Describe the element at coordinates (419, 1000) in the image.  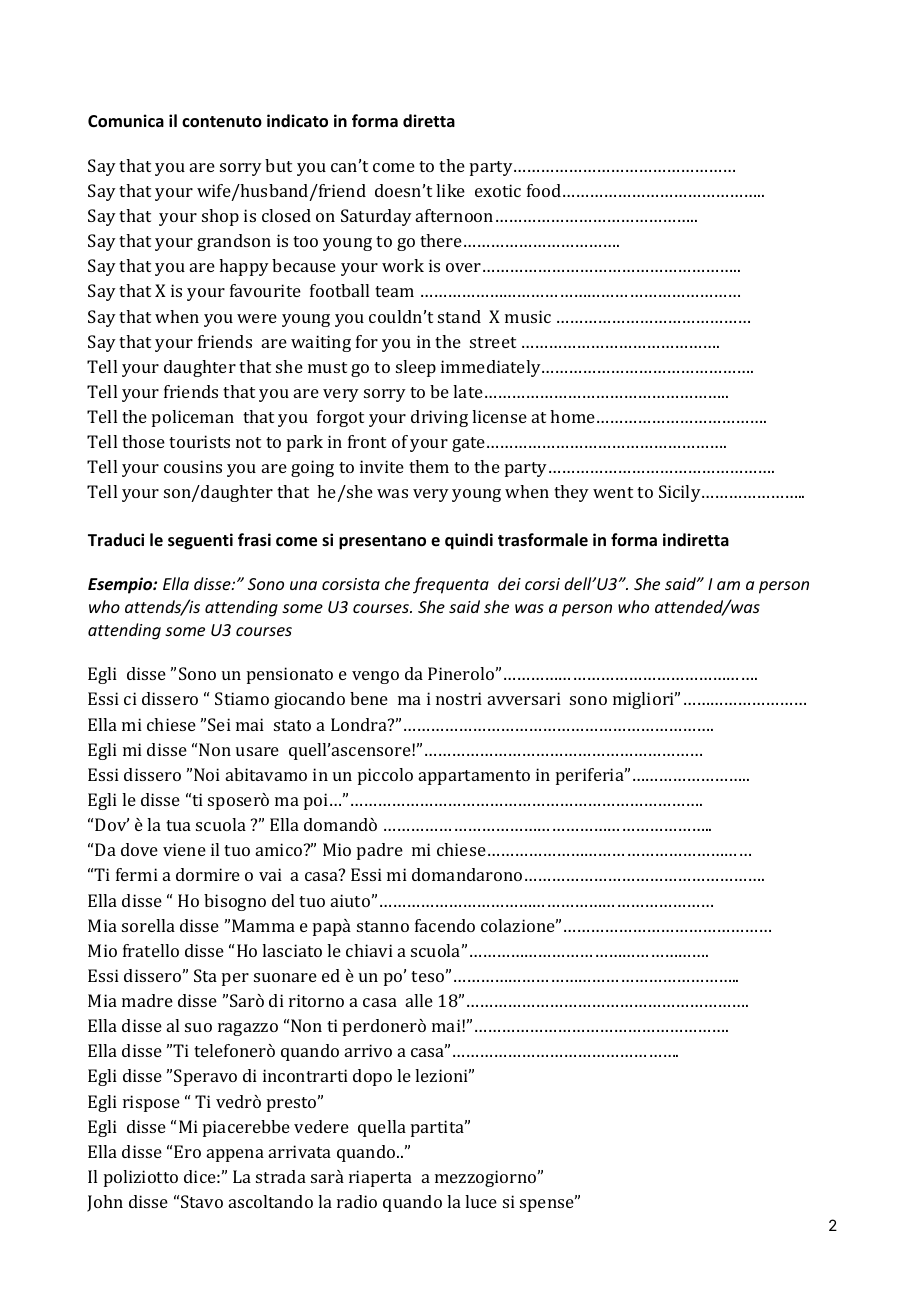
I see `alle` at that location.
